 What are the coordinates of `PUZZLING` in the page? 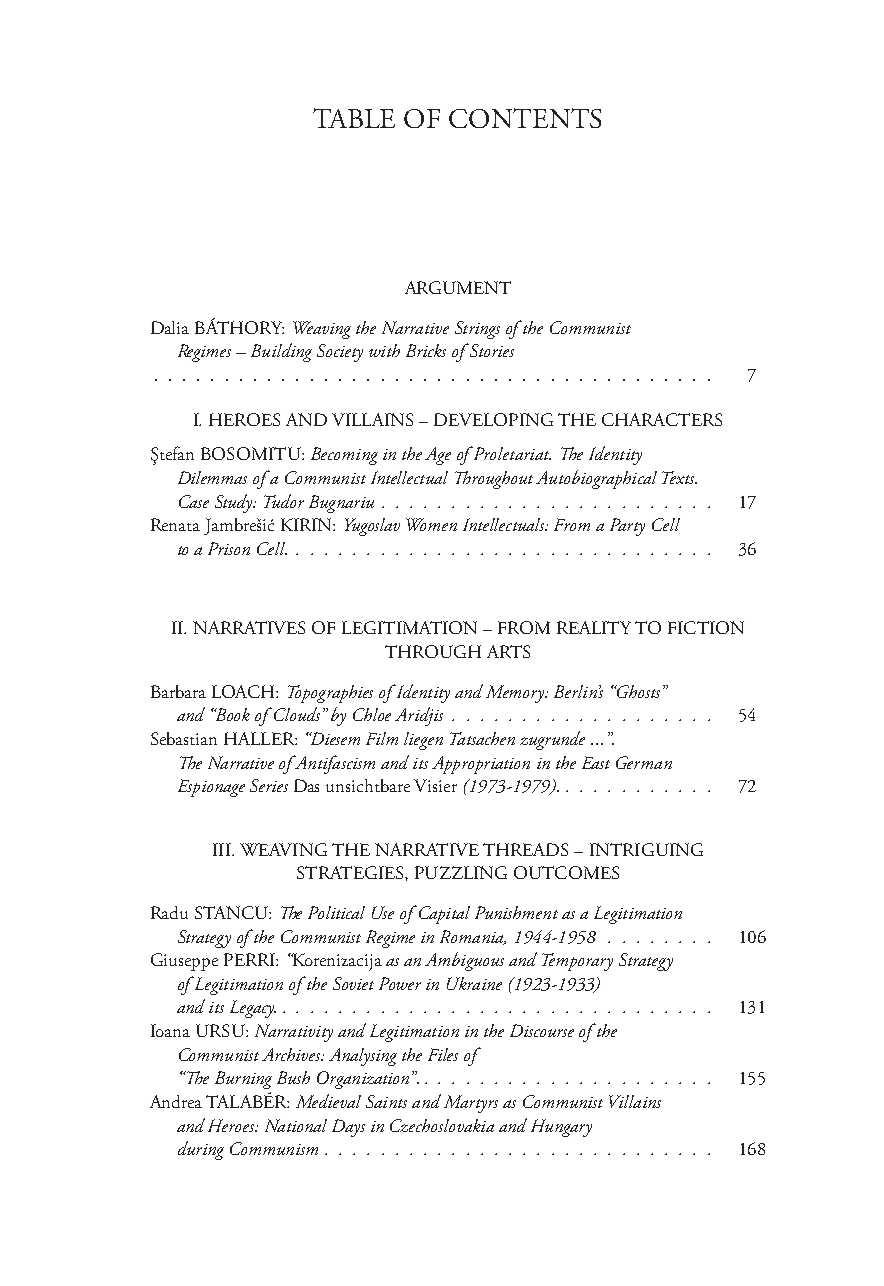 It's located at (461, 872).
